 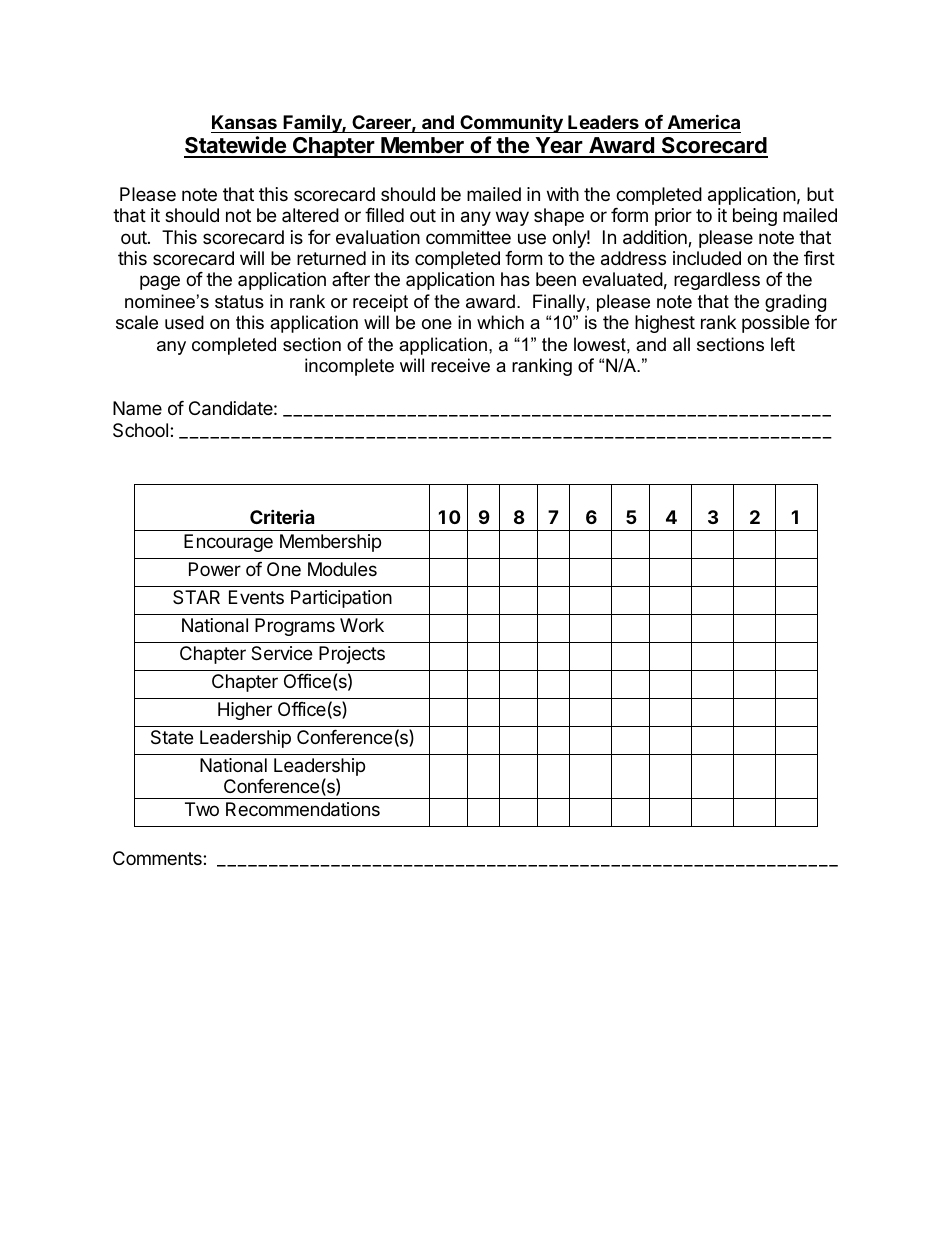 I want to click on left, so click(x=783, y=344).
